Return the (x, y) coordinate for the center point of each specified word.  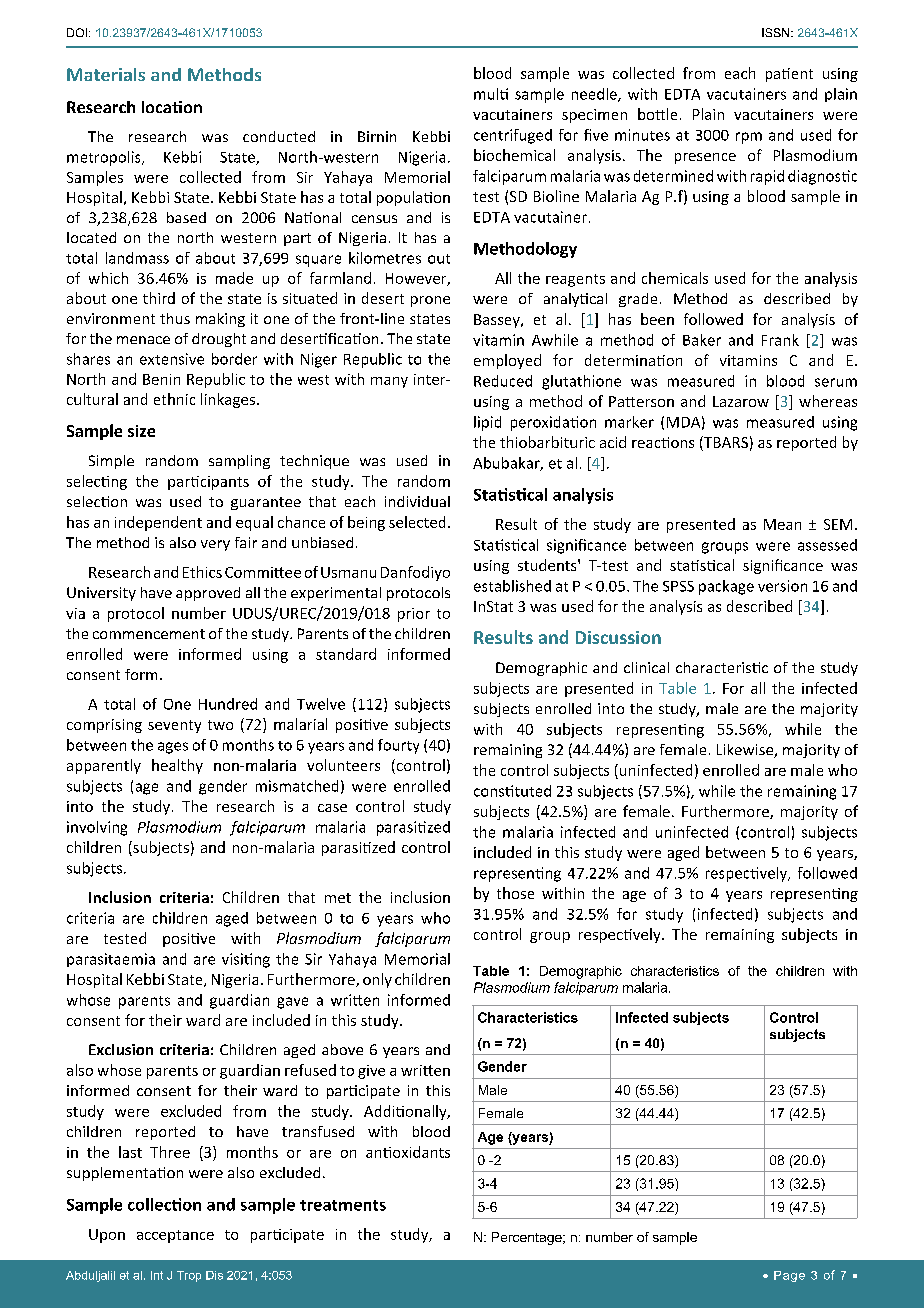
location (172, 107)
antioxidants (408, 1152)
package (726, 587)
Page (789, 1276)
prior (414, 615)
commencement (149, 634)
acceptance (175, 1236)
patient (789, 75)
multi (491, 94)
